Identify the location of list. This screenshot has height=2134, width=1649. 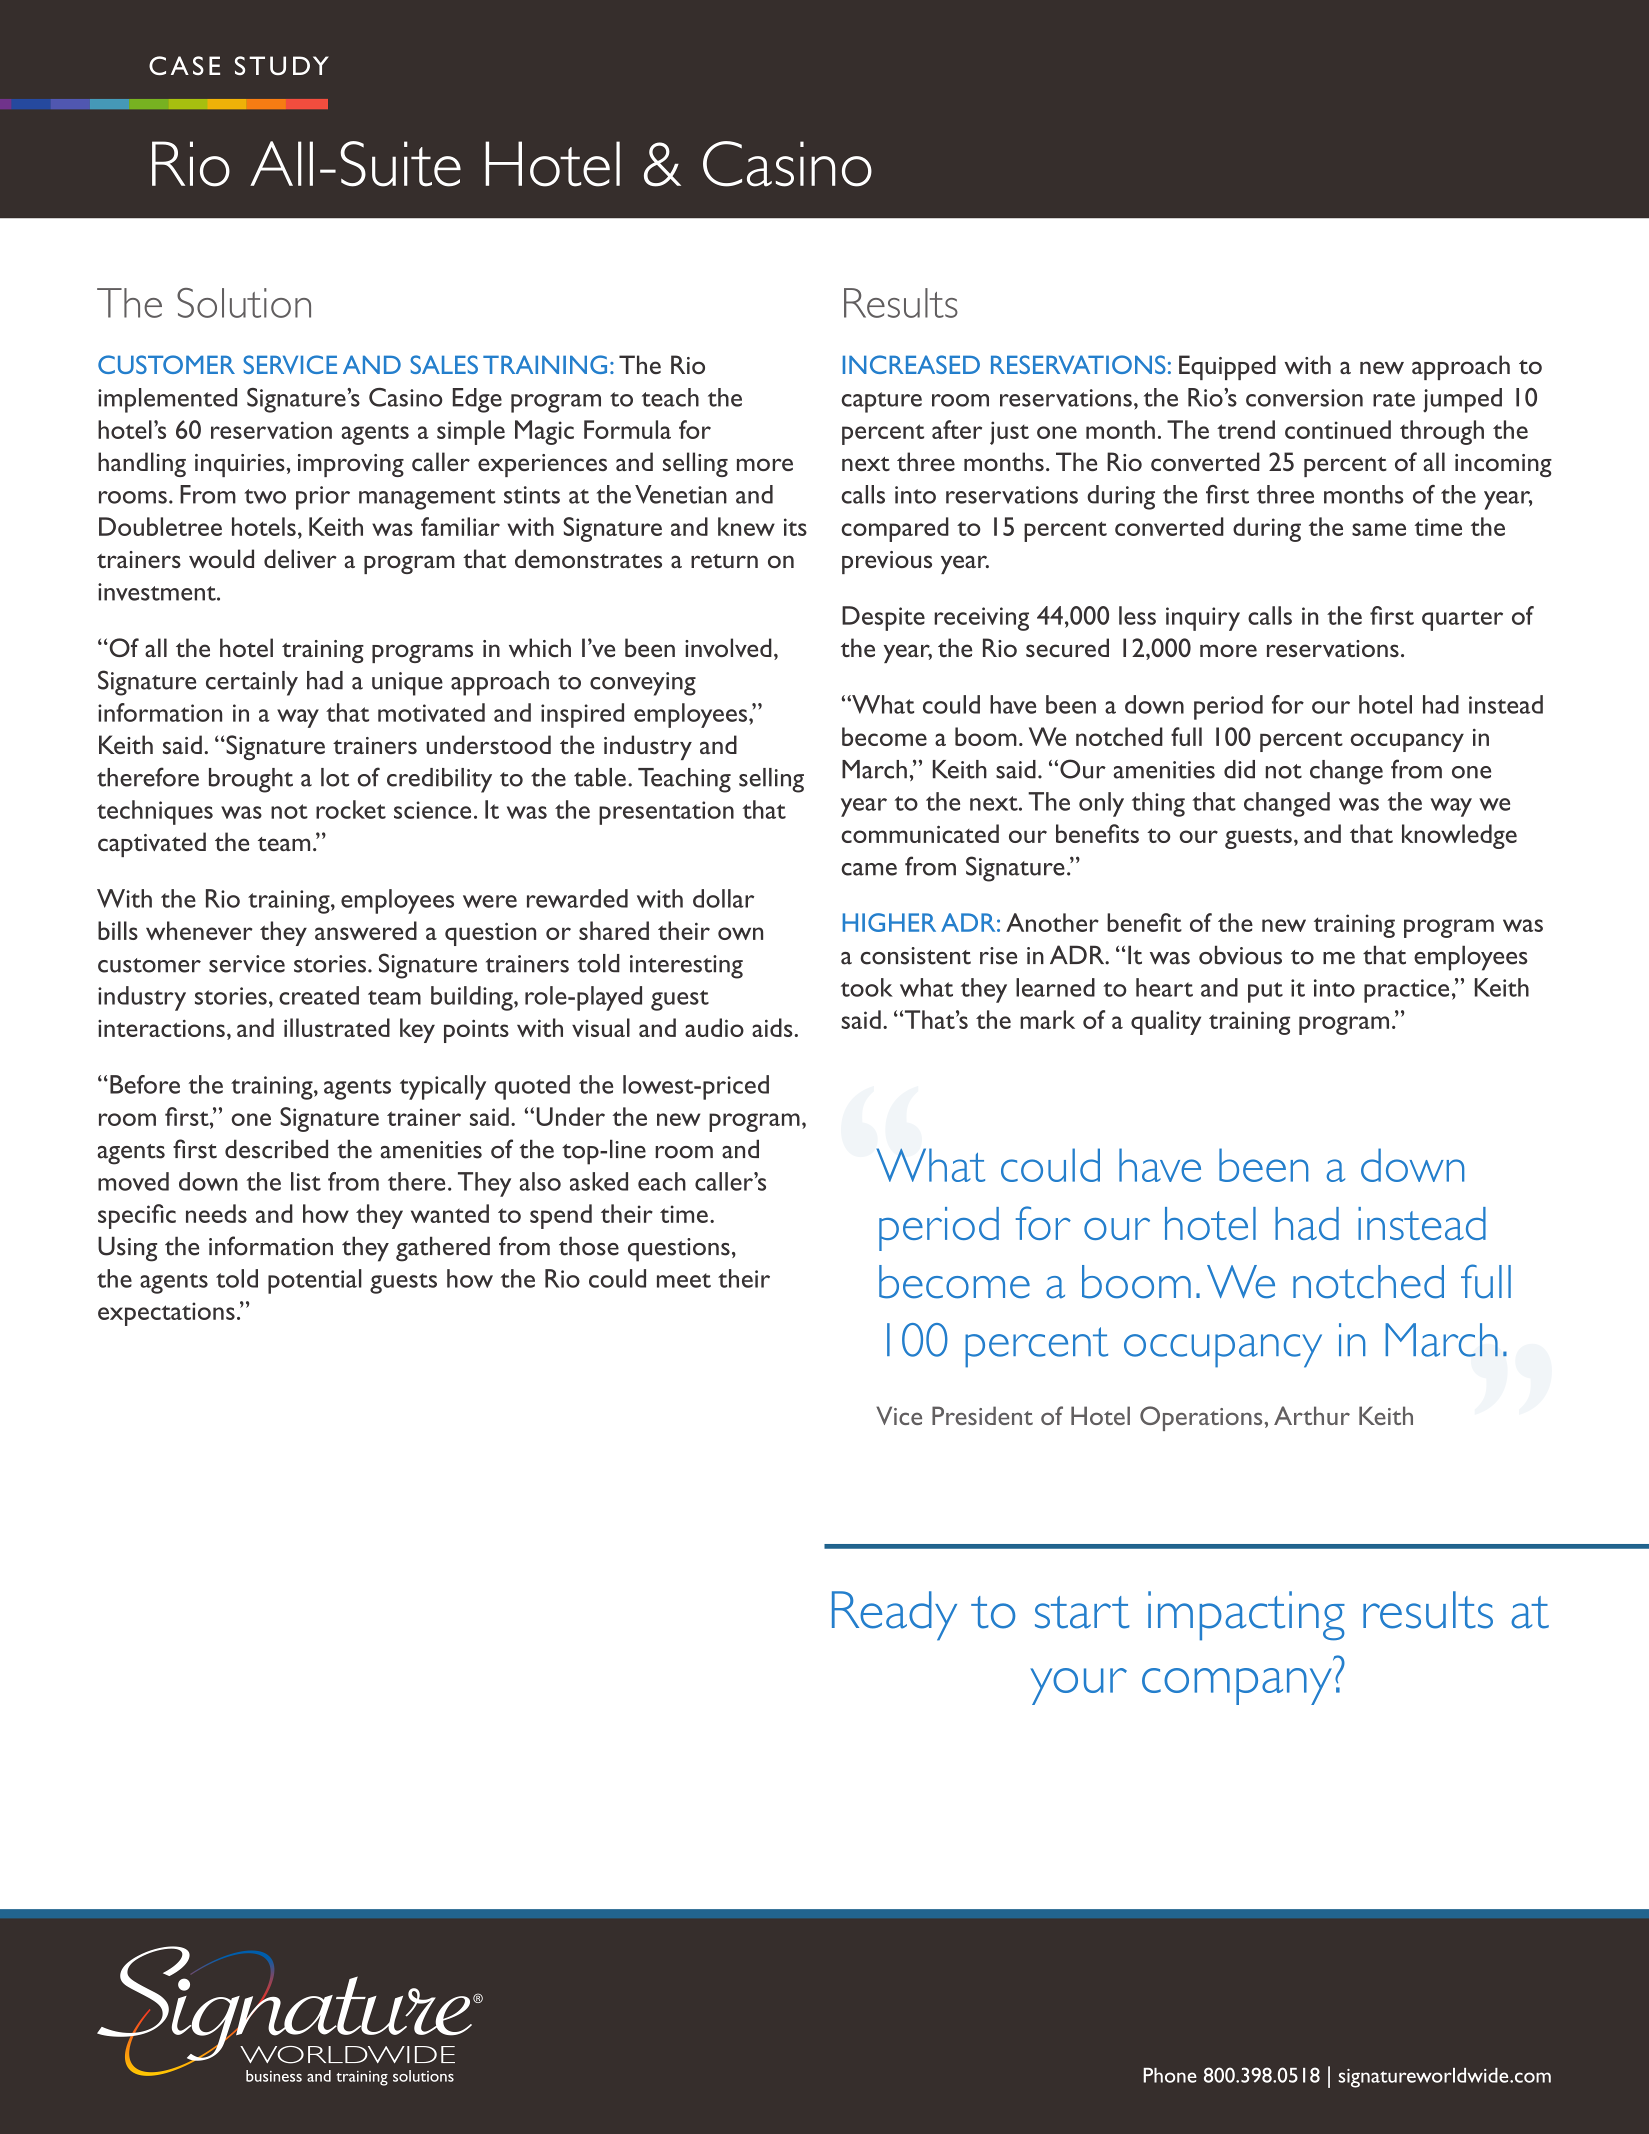
(306, 1181).
